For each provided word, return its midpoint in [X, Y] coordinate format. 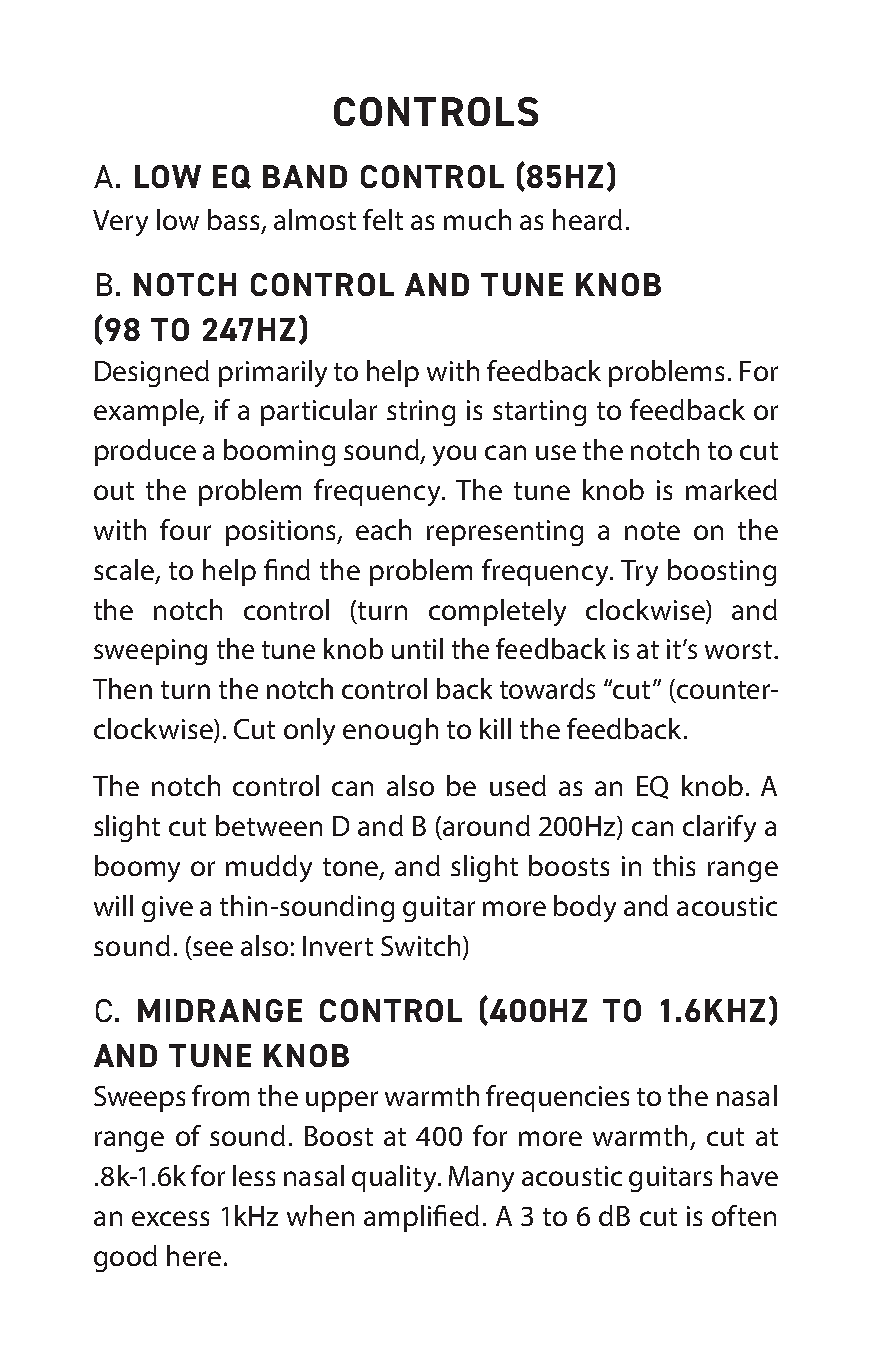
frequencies [557, 1098]
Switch [420, 945]
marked [731, 489]
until [417, 648]
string [421, 413]
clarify [719, 828]
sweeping [150, 652]
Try [639, 573]
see [213, 948]
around [486, 825]
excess [170, 1218]
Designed [152, 373]
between [269, 825]
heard [587, 219]
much [477, 219]
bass [233, 219]
